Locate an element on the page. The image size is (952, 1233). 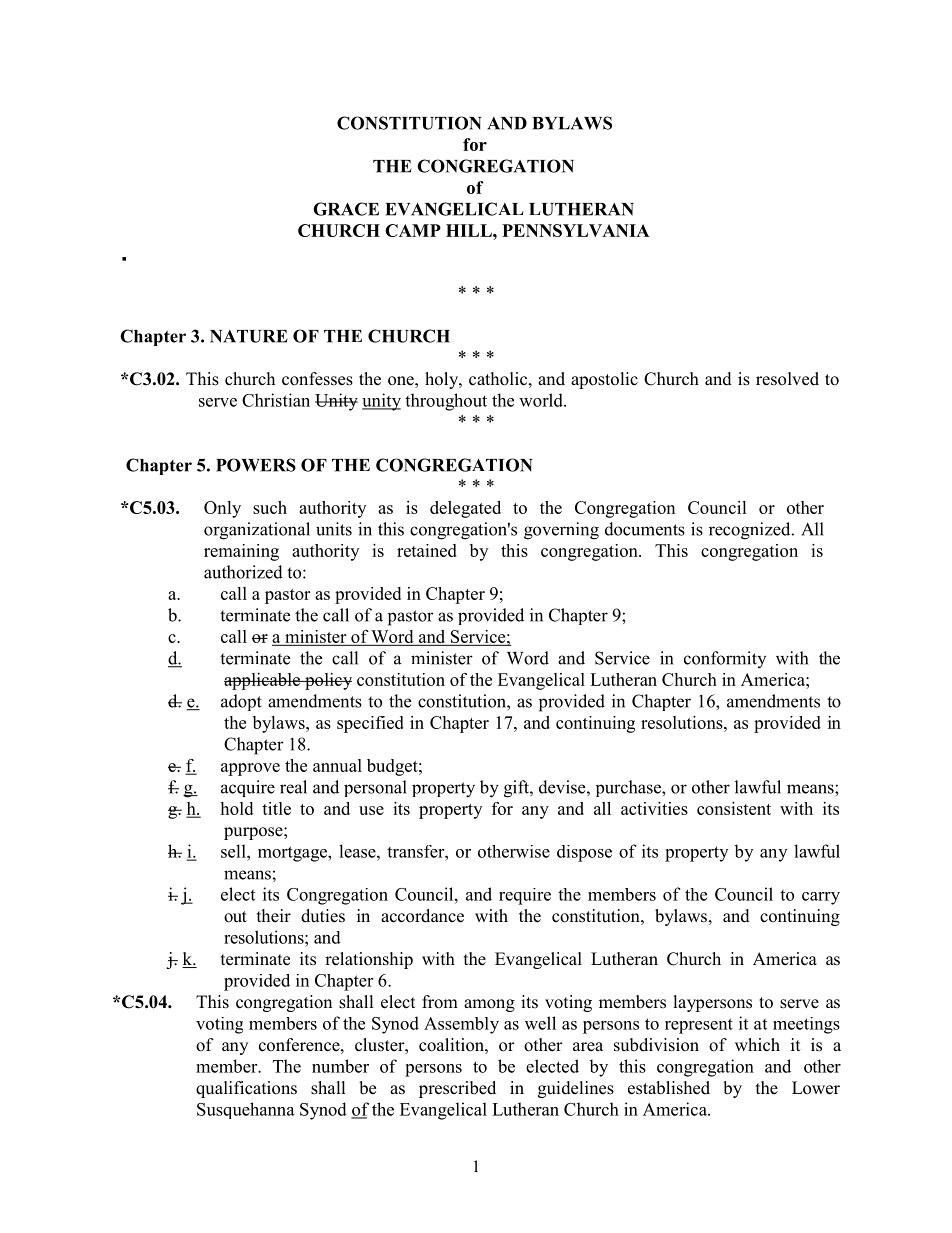
real is located at coordinates (293, 787).
